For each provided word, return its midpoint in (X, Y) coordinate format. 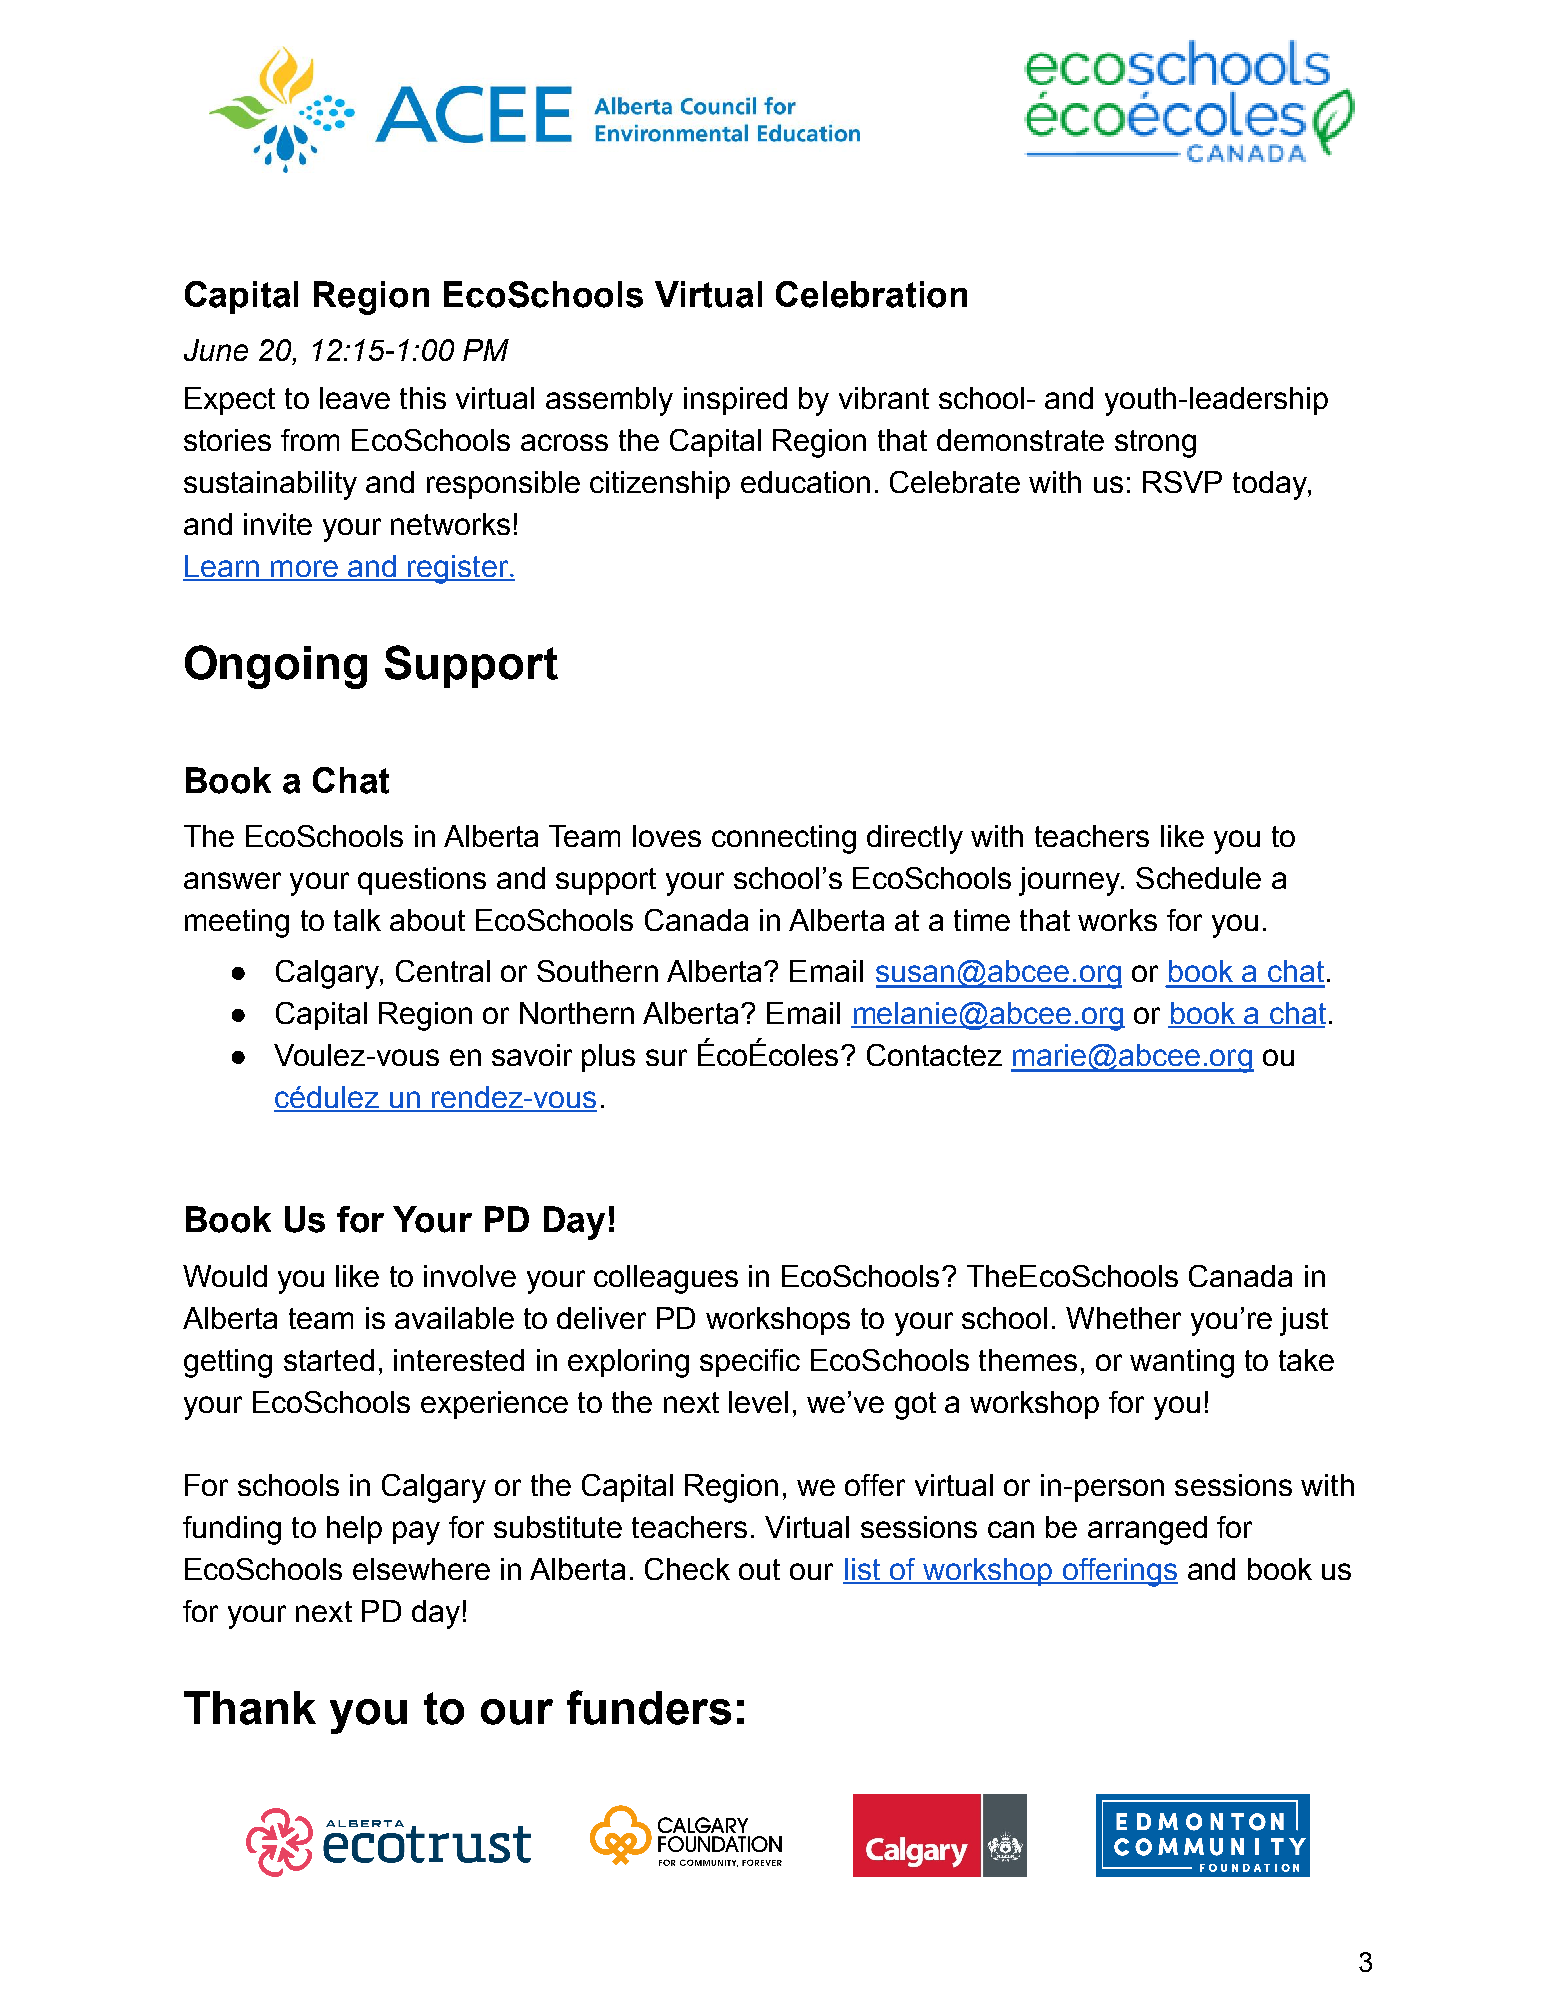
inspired (735, 401)
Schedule (1198, 878)
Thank (250, 1708)
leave (355, 398)
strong (1155, 444)
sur (666, 1057)
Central (443, 971)
